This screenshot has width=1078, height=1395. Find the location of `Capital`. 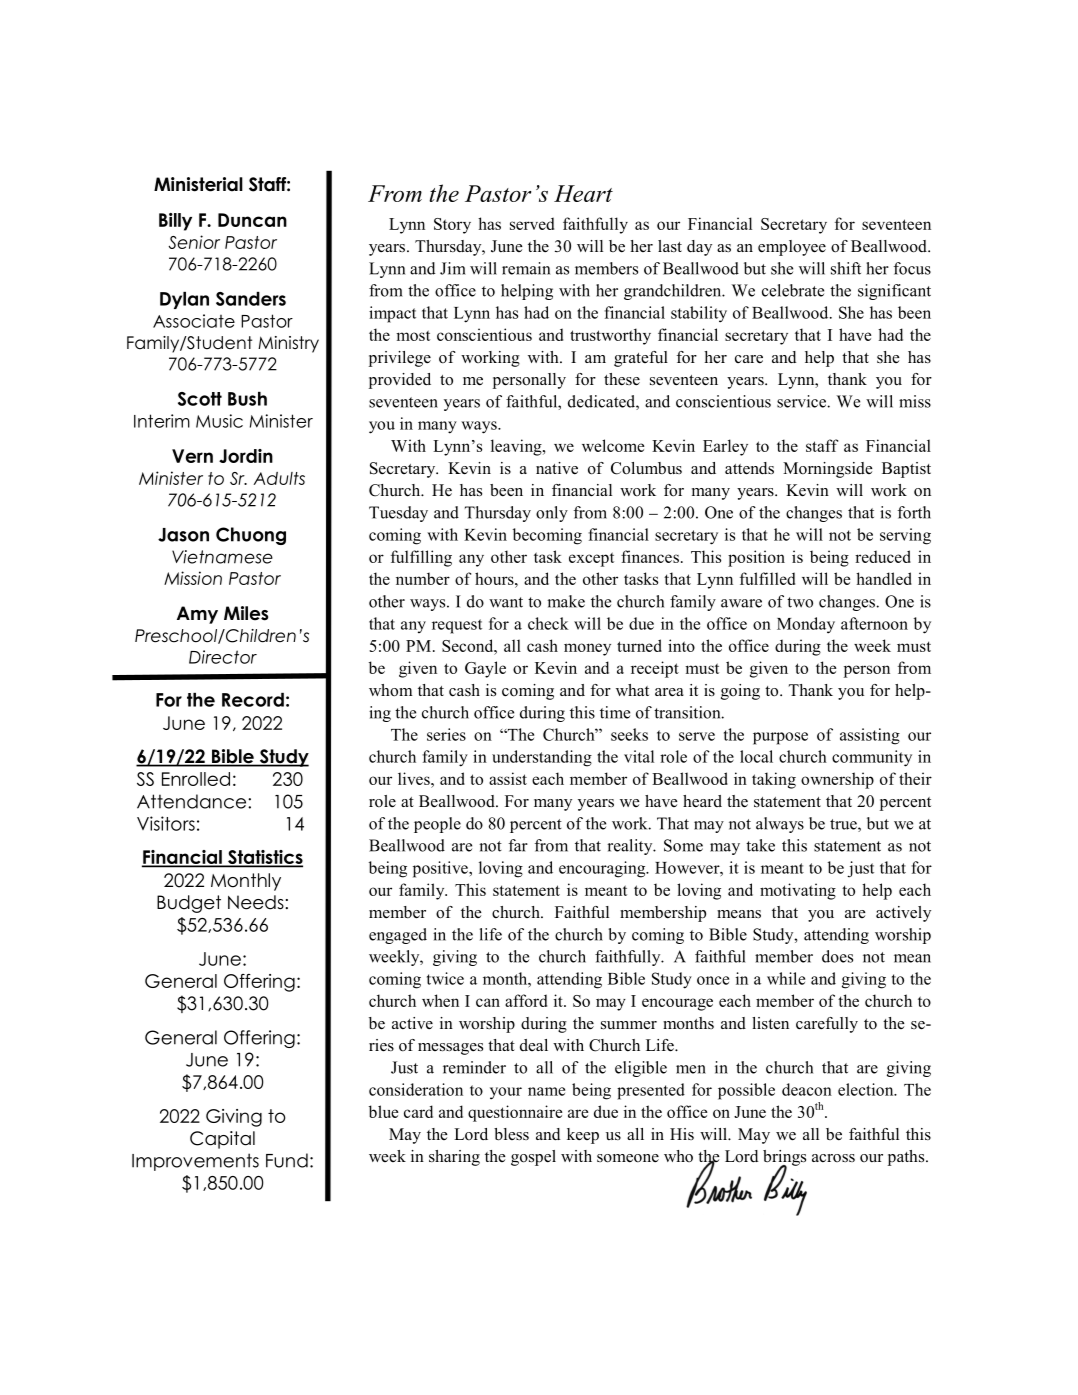

Capital is located at coordinates (222, 1140).
